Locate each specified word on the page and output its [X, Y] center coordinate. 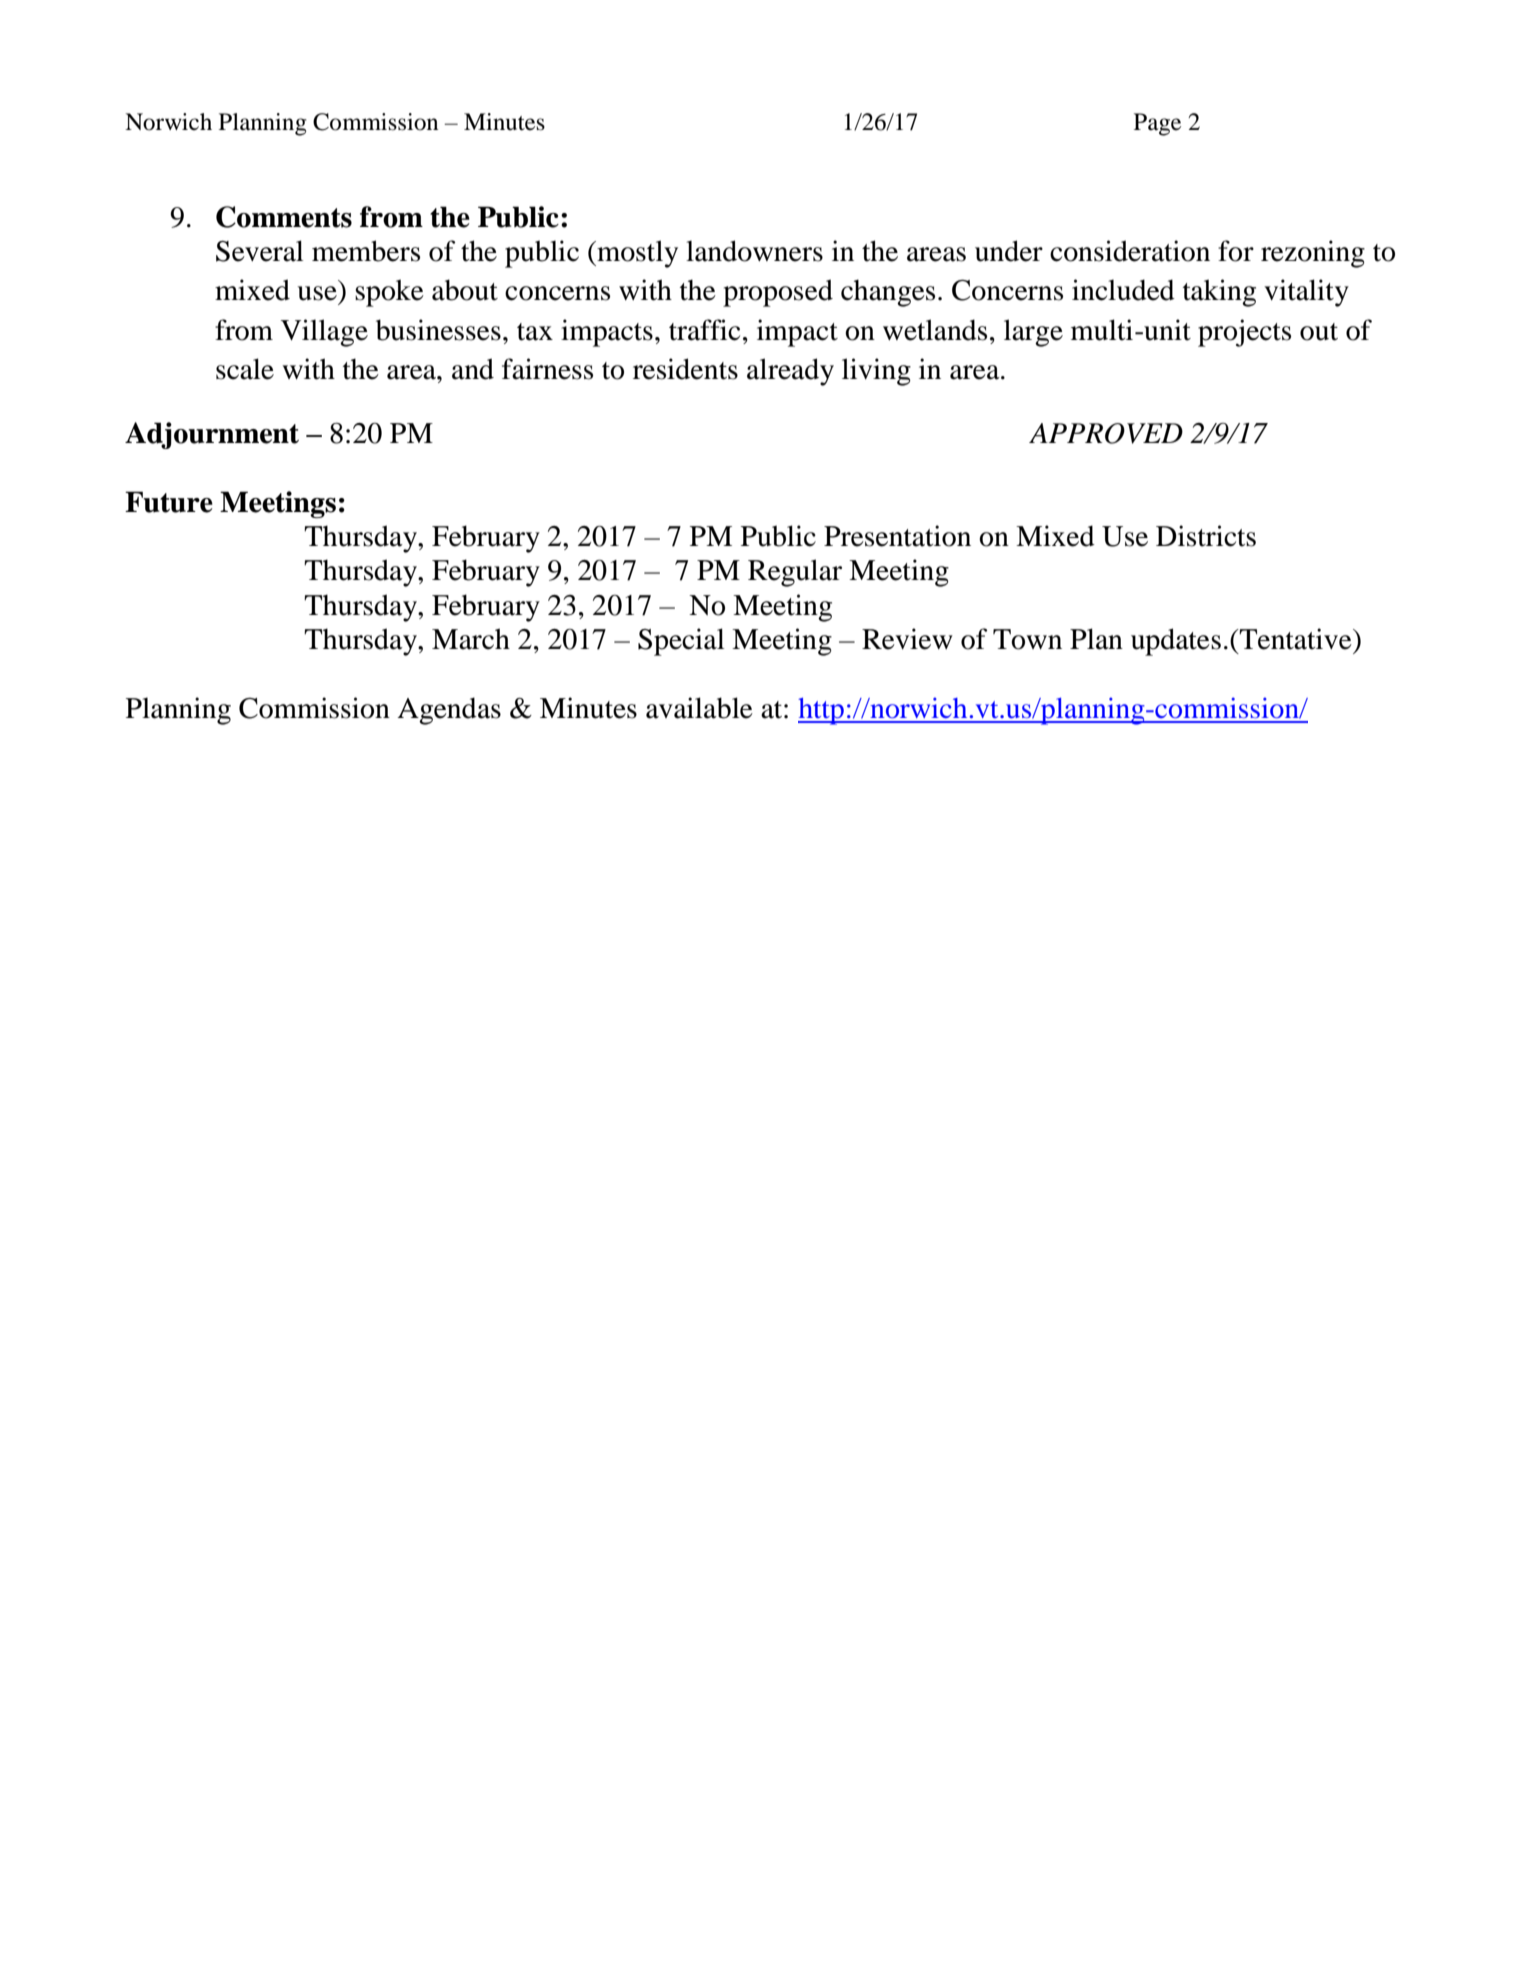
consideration [1130, 251]
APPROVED [1106, 433]
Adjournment [212, 435]
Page [1157, 124]
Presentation [897, 536]
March [471, 639]
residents [685, 369]
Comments [284, 217]
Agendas [449, 711]
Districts [1206, 536]
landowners [754, 251]
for [1236, 251]
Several [259, 251]
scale [245, 369]
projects [1244, 333]
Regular [795, 573]
